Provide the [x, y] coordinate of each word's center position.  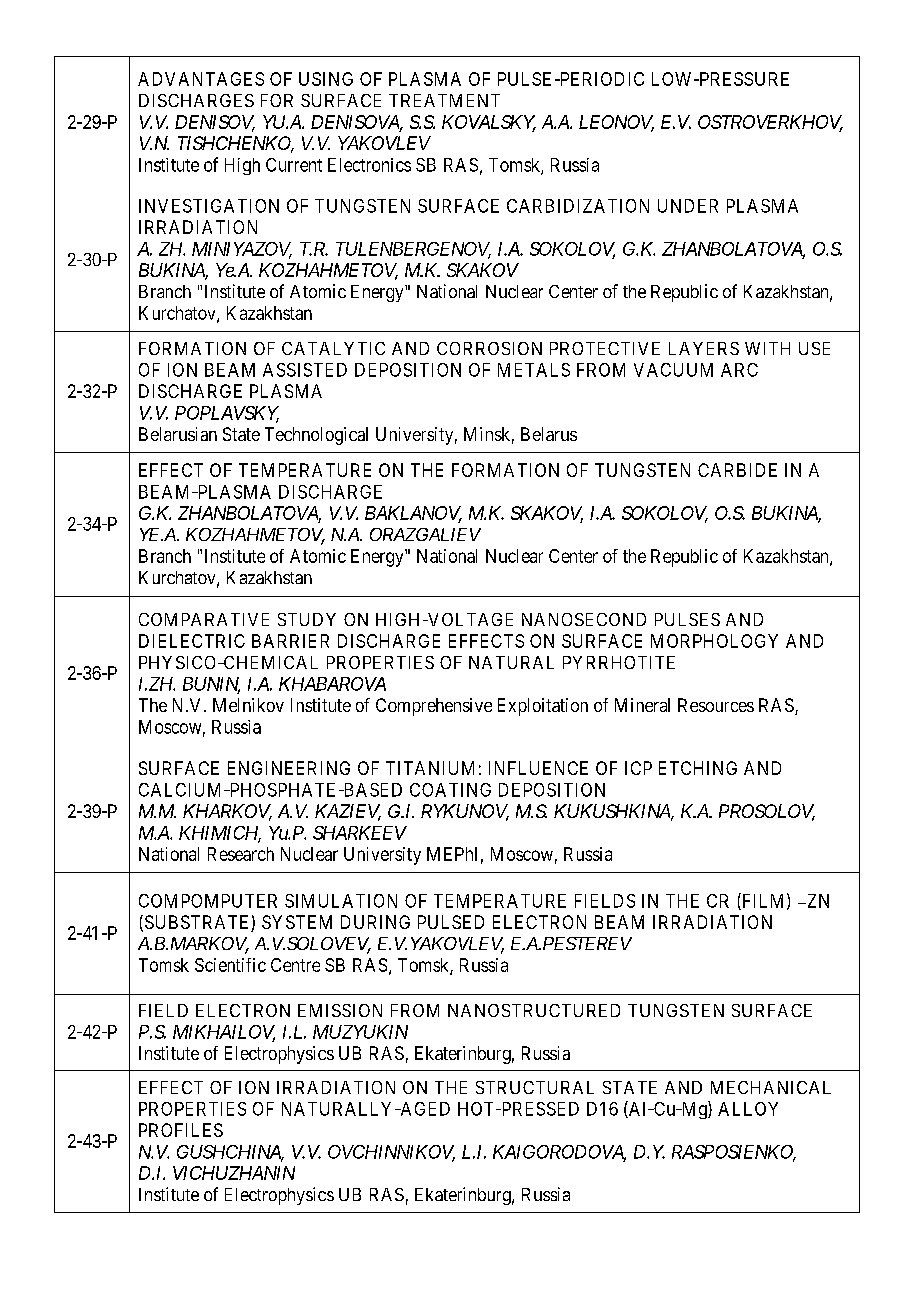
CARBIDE [737, 470]
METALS [534, 370]
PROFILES [181, 1130]
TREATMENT [444, 100]
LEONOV [616, 123]
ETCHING [698, 768]
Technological [316, 436]
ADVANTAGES [201, 79]
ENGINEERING [289, 768]
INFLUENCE [538, 768]
